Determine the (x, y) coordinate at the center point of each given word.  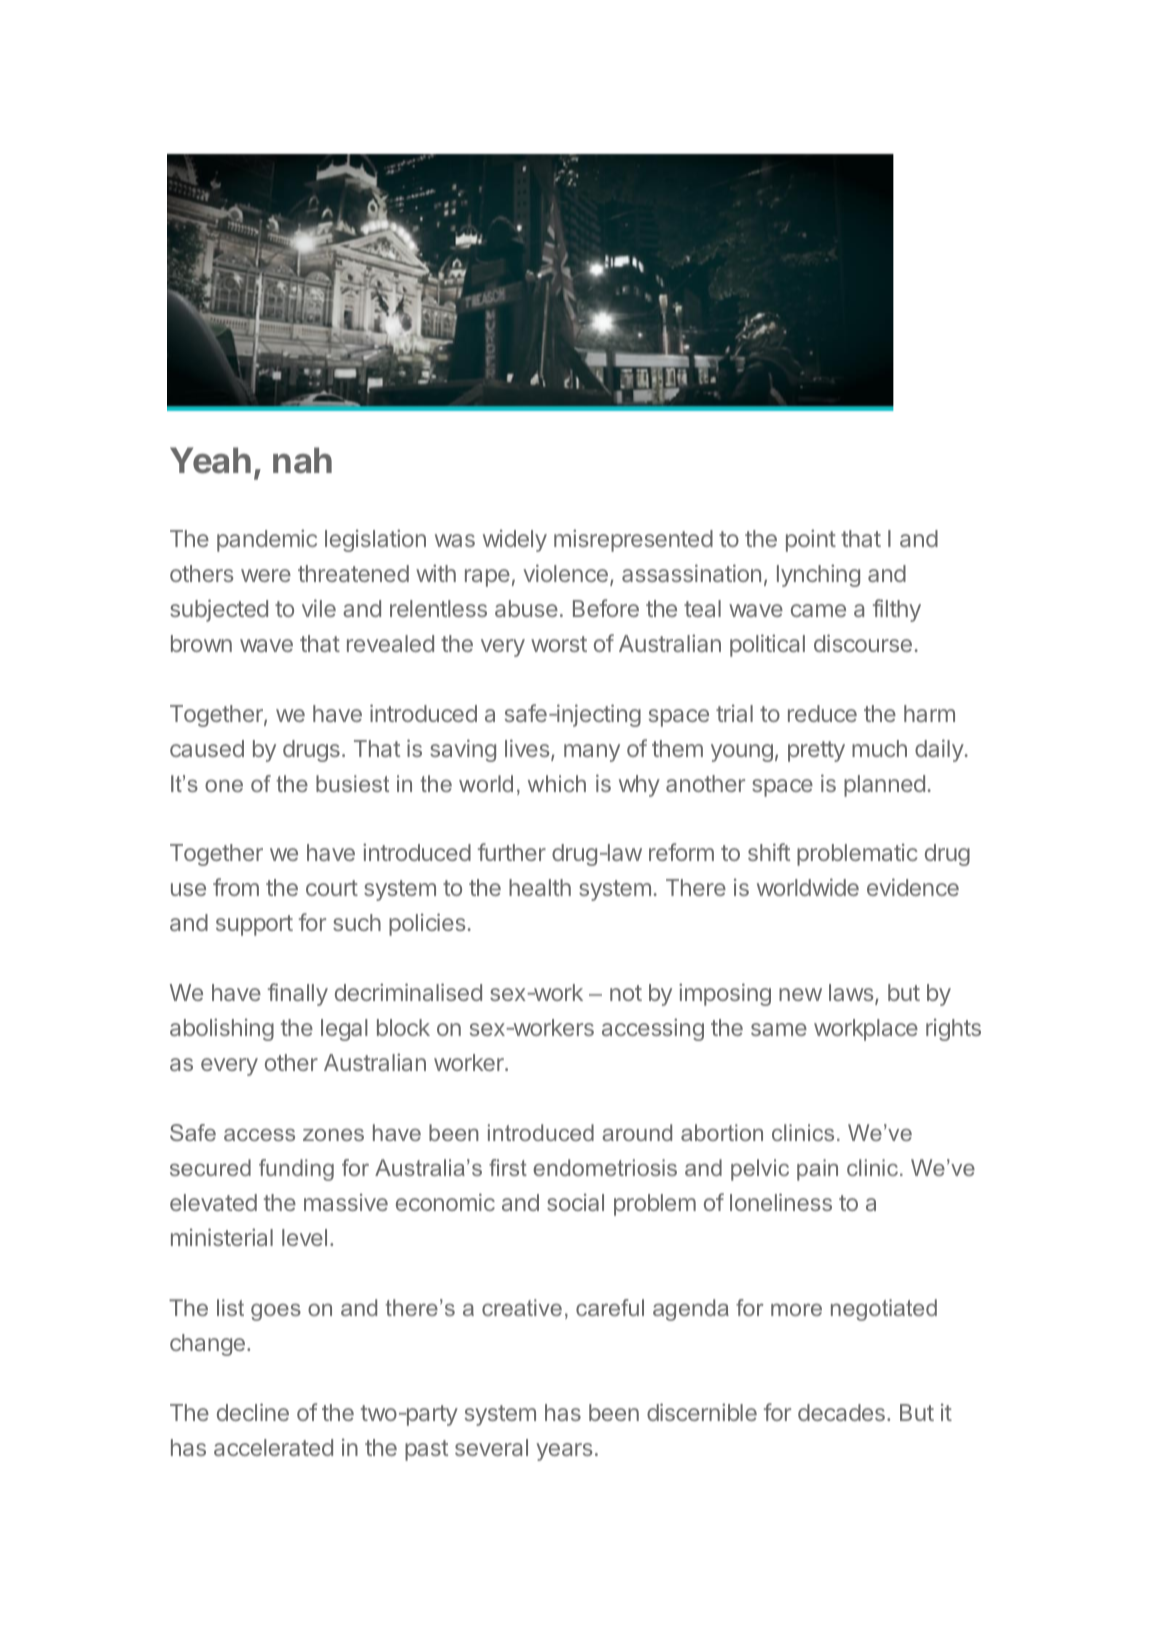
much (879, 748)
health (540, 887)
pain (817, 1170)
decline (253, 1412)
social (575, 1202)
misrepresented (633, 540)
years (564, 1452)
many (592, 753)
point (811, 540)
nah (302, 460)
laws (852, 994)
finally (298, 994)
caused (207, 748)
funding (296, 1170)
